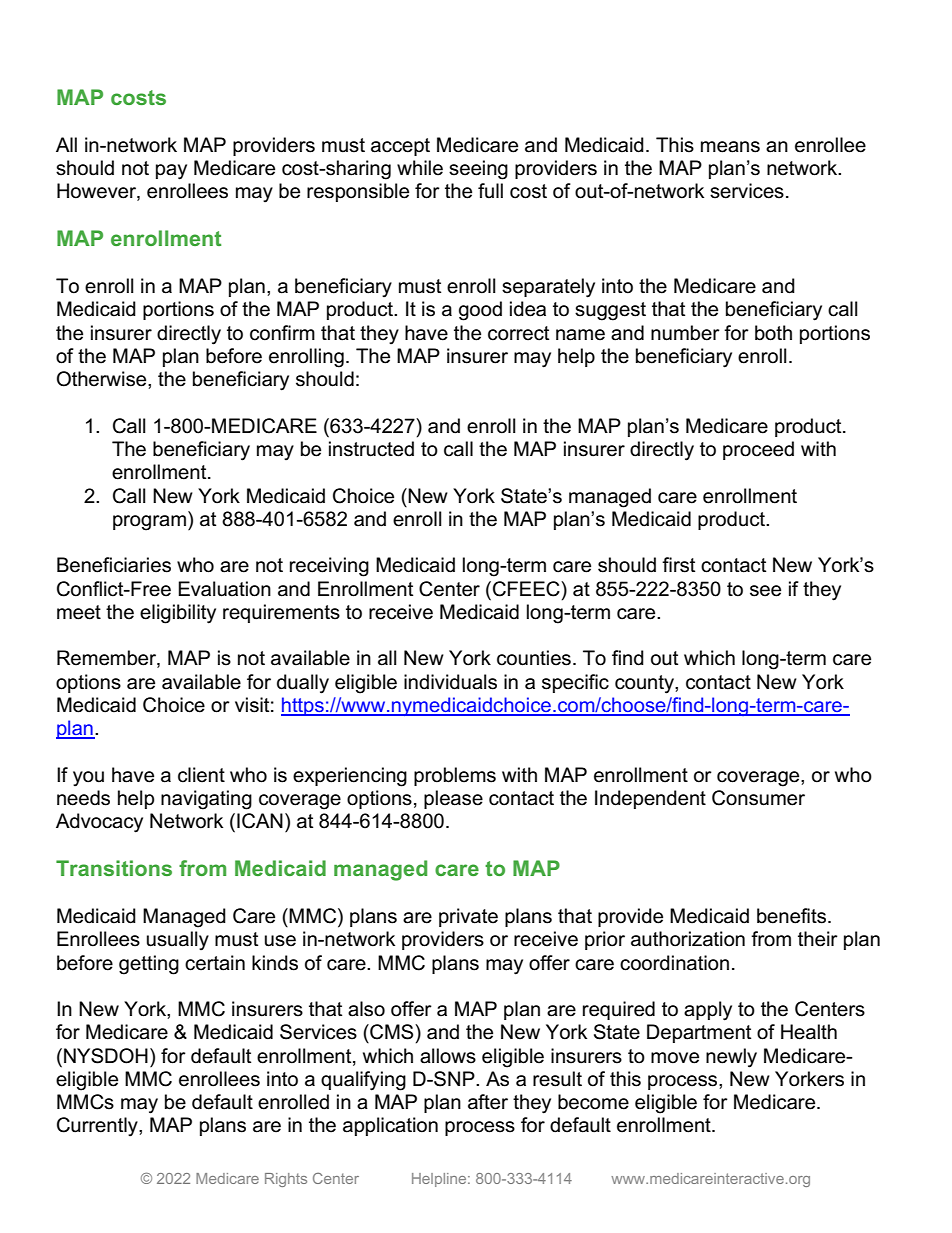 The height and width of the page is (1233, 952). Describe the element at coordinates (455, 776) in the page. I see `problems` at that location.
